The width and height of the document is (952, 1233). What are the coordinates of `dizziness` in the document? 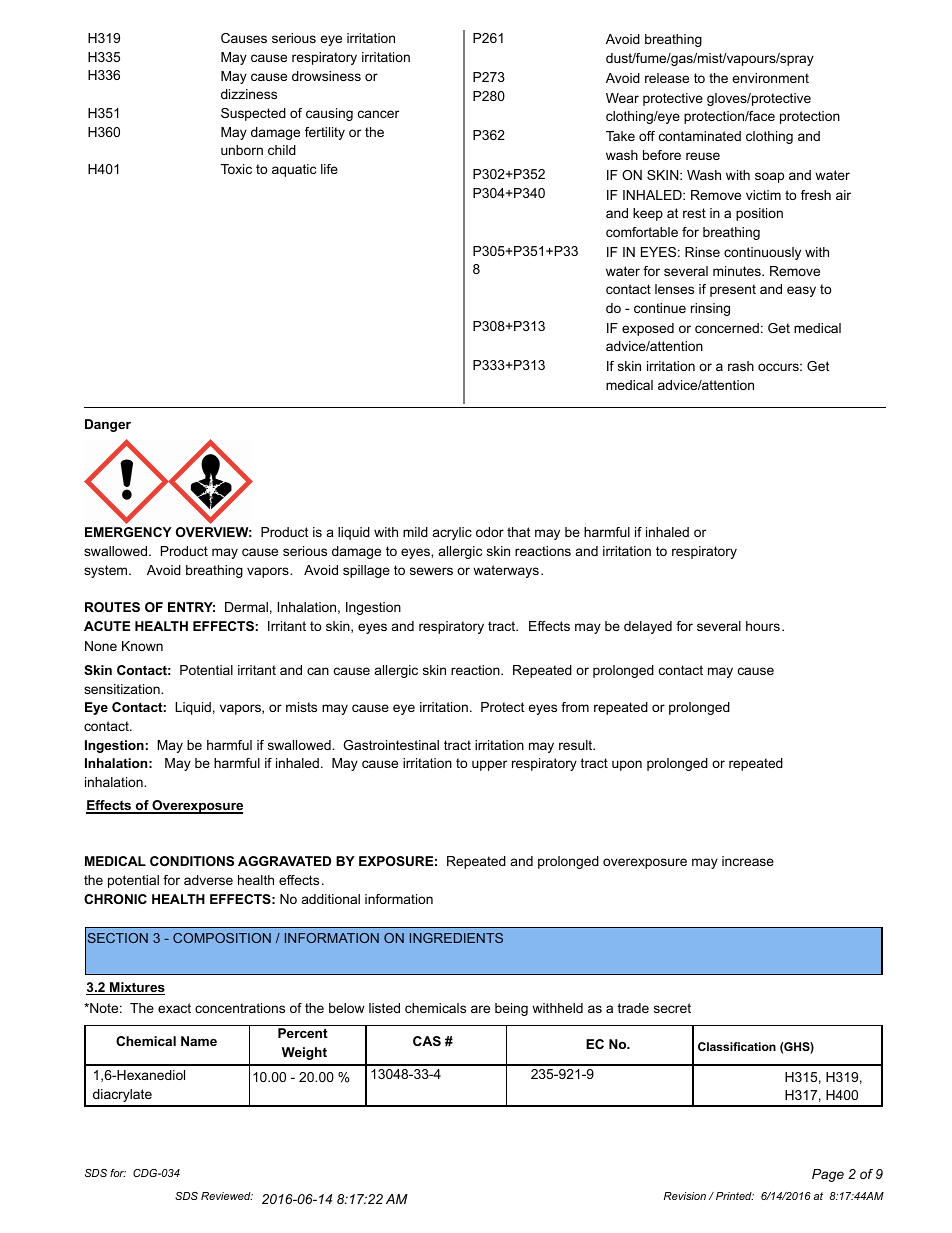 It's located at (249, 94).
